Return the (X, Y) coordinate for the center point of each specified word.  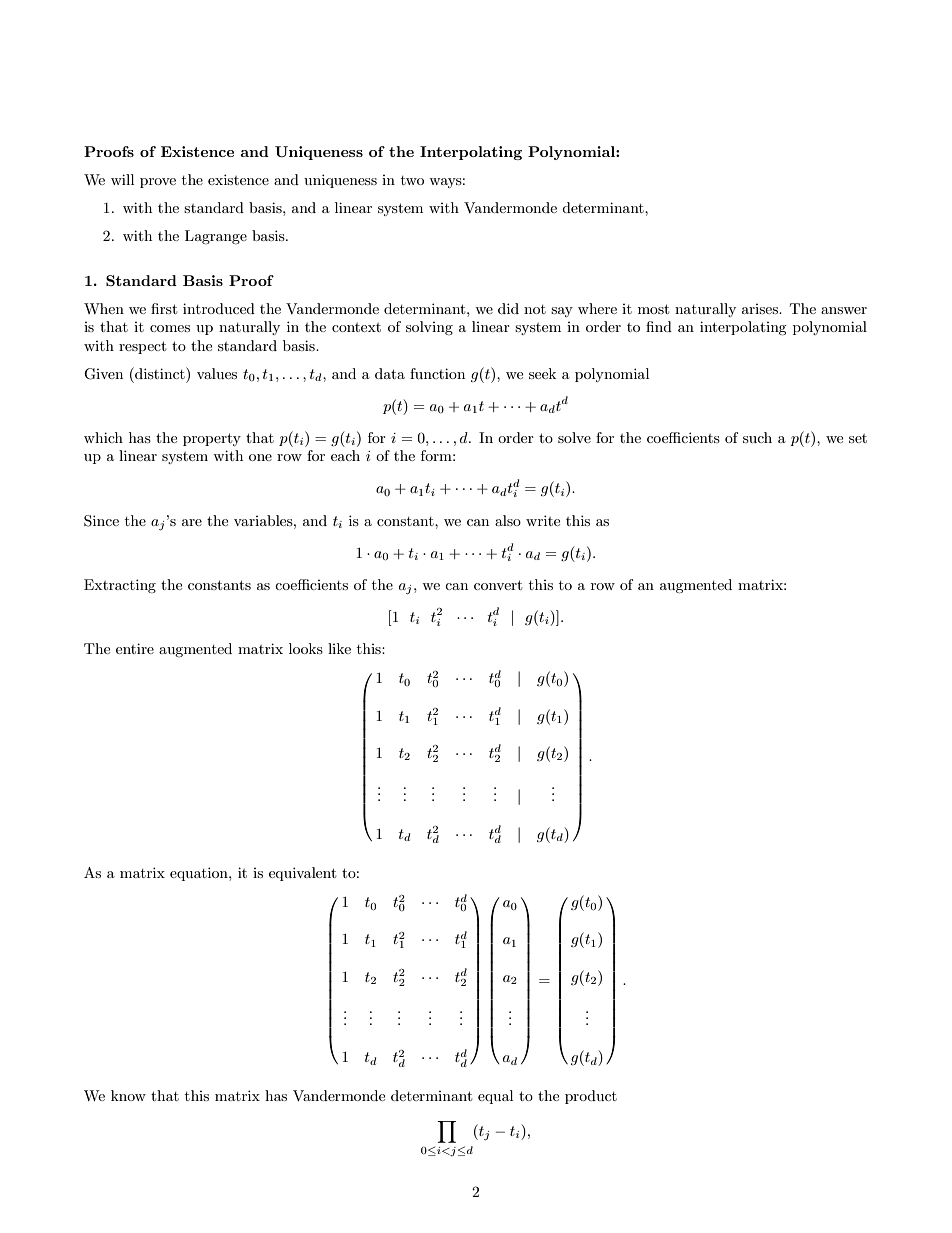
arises (761, 309)
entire (135, 648)
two (412, 180)
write (543, 520)
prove (158, 183)
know (128, 1095)
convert (498, 585)
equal (495, 1097)
